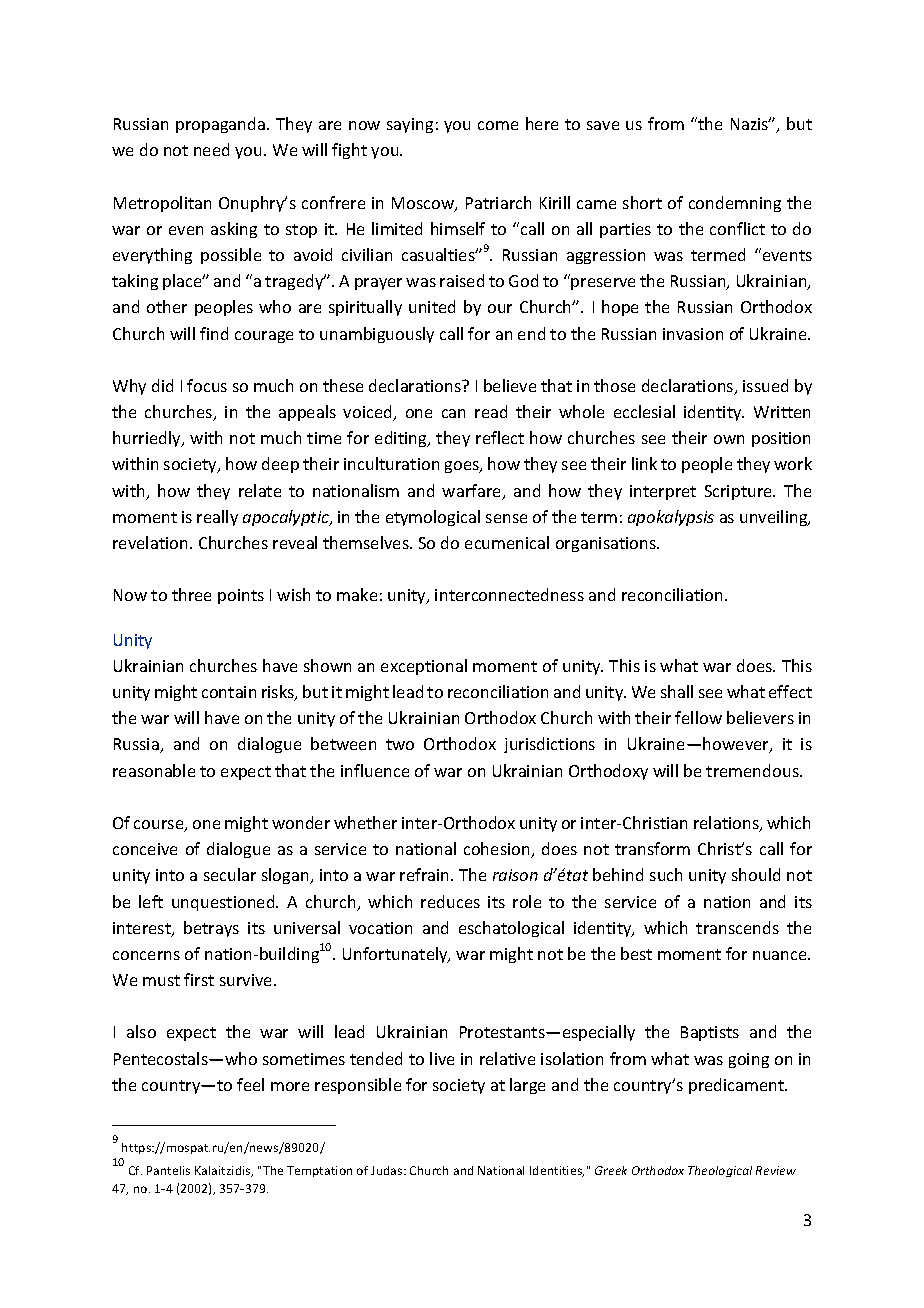 The height and width of the screenshot is (1308, 924). I want to click on Scripture, so click(739, 492).
